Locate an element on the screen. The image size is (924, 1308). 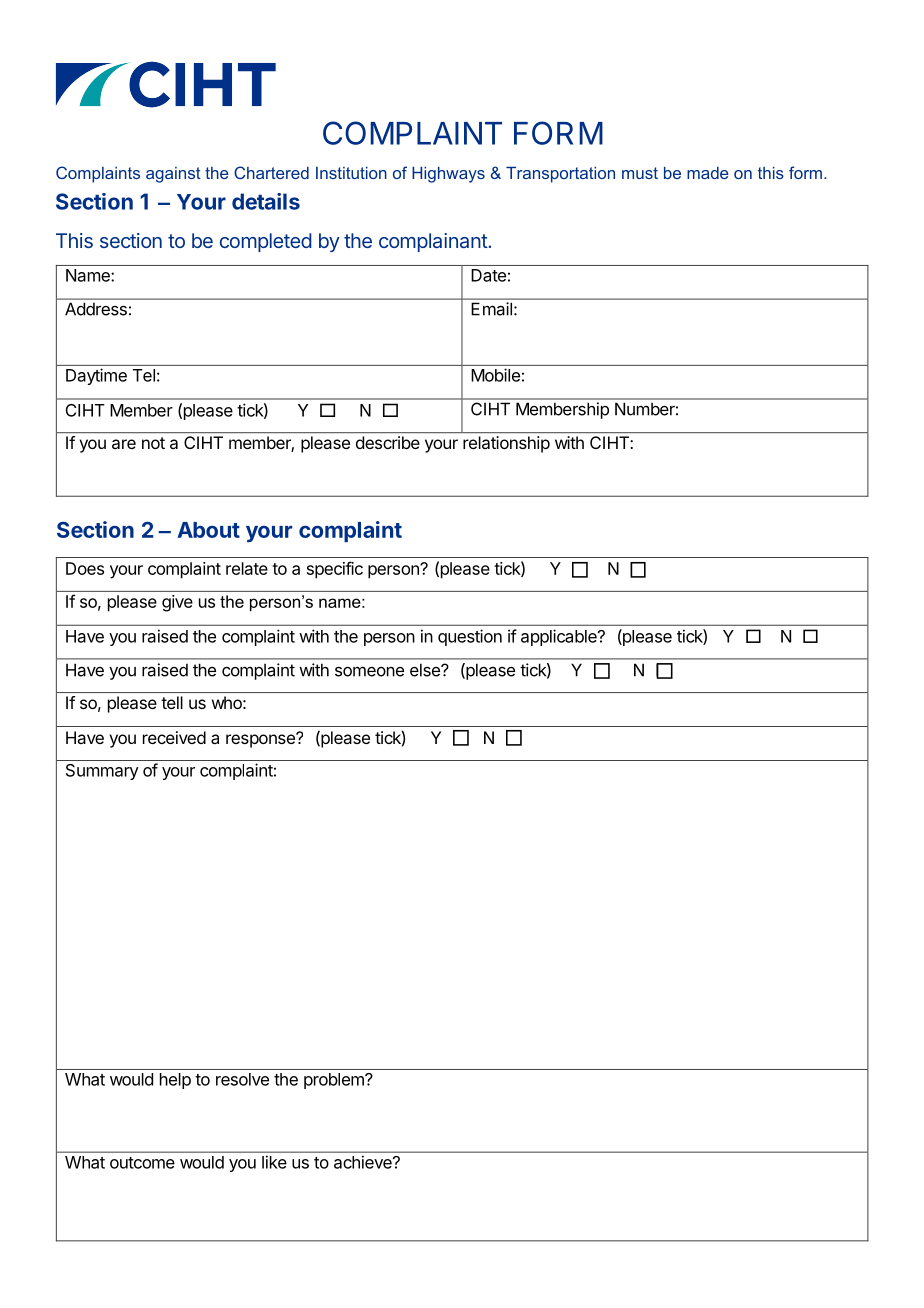
describe is located at coordinates (388, 442).
